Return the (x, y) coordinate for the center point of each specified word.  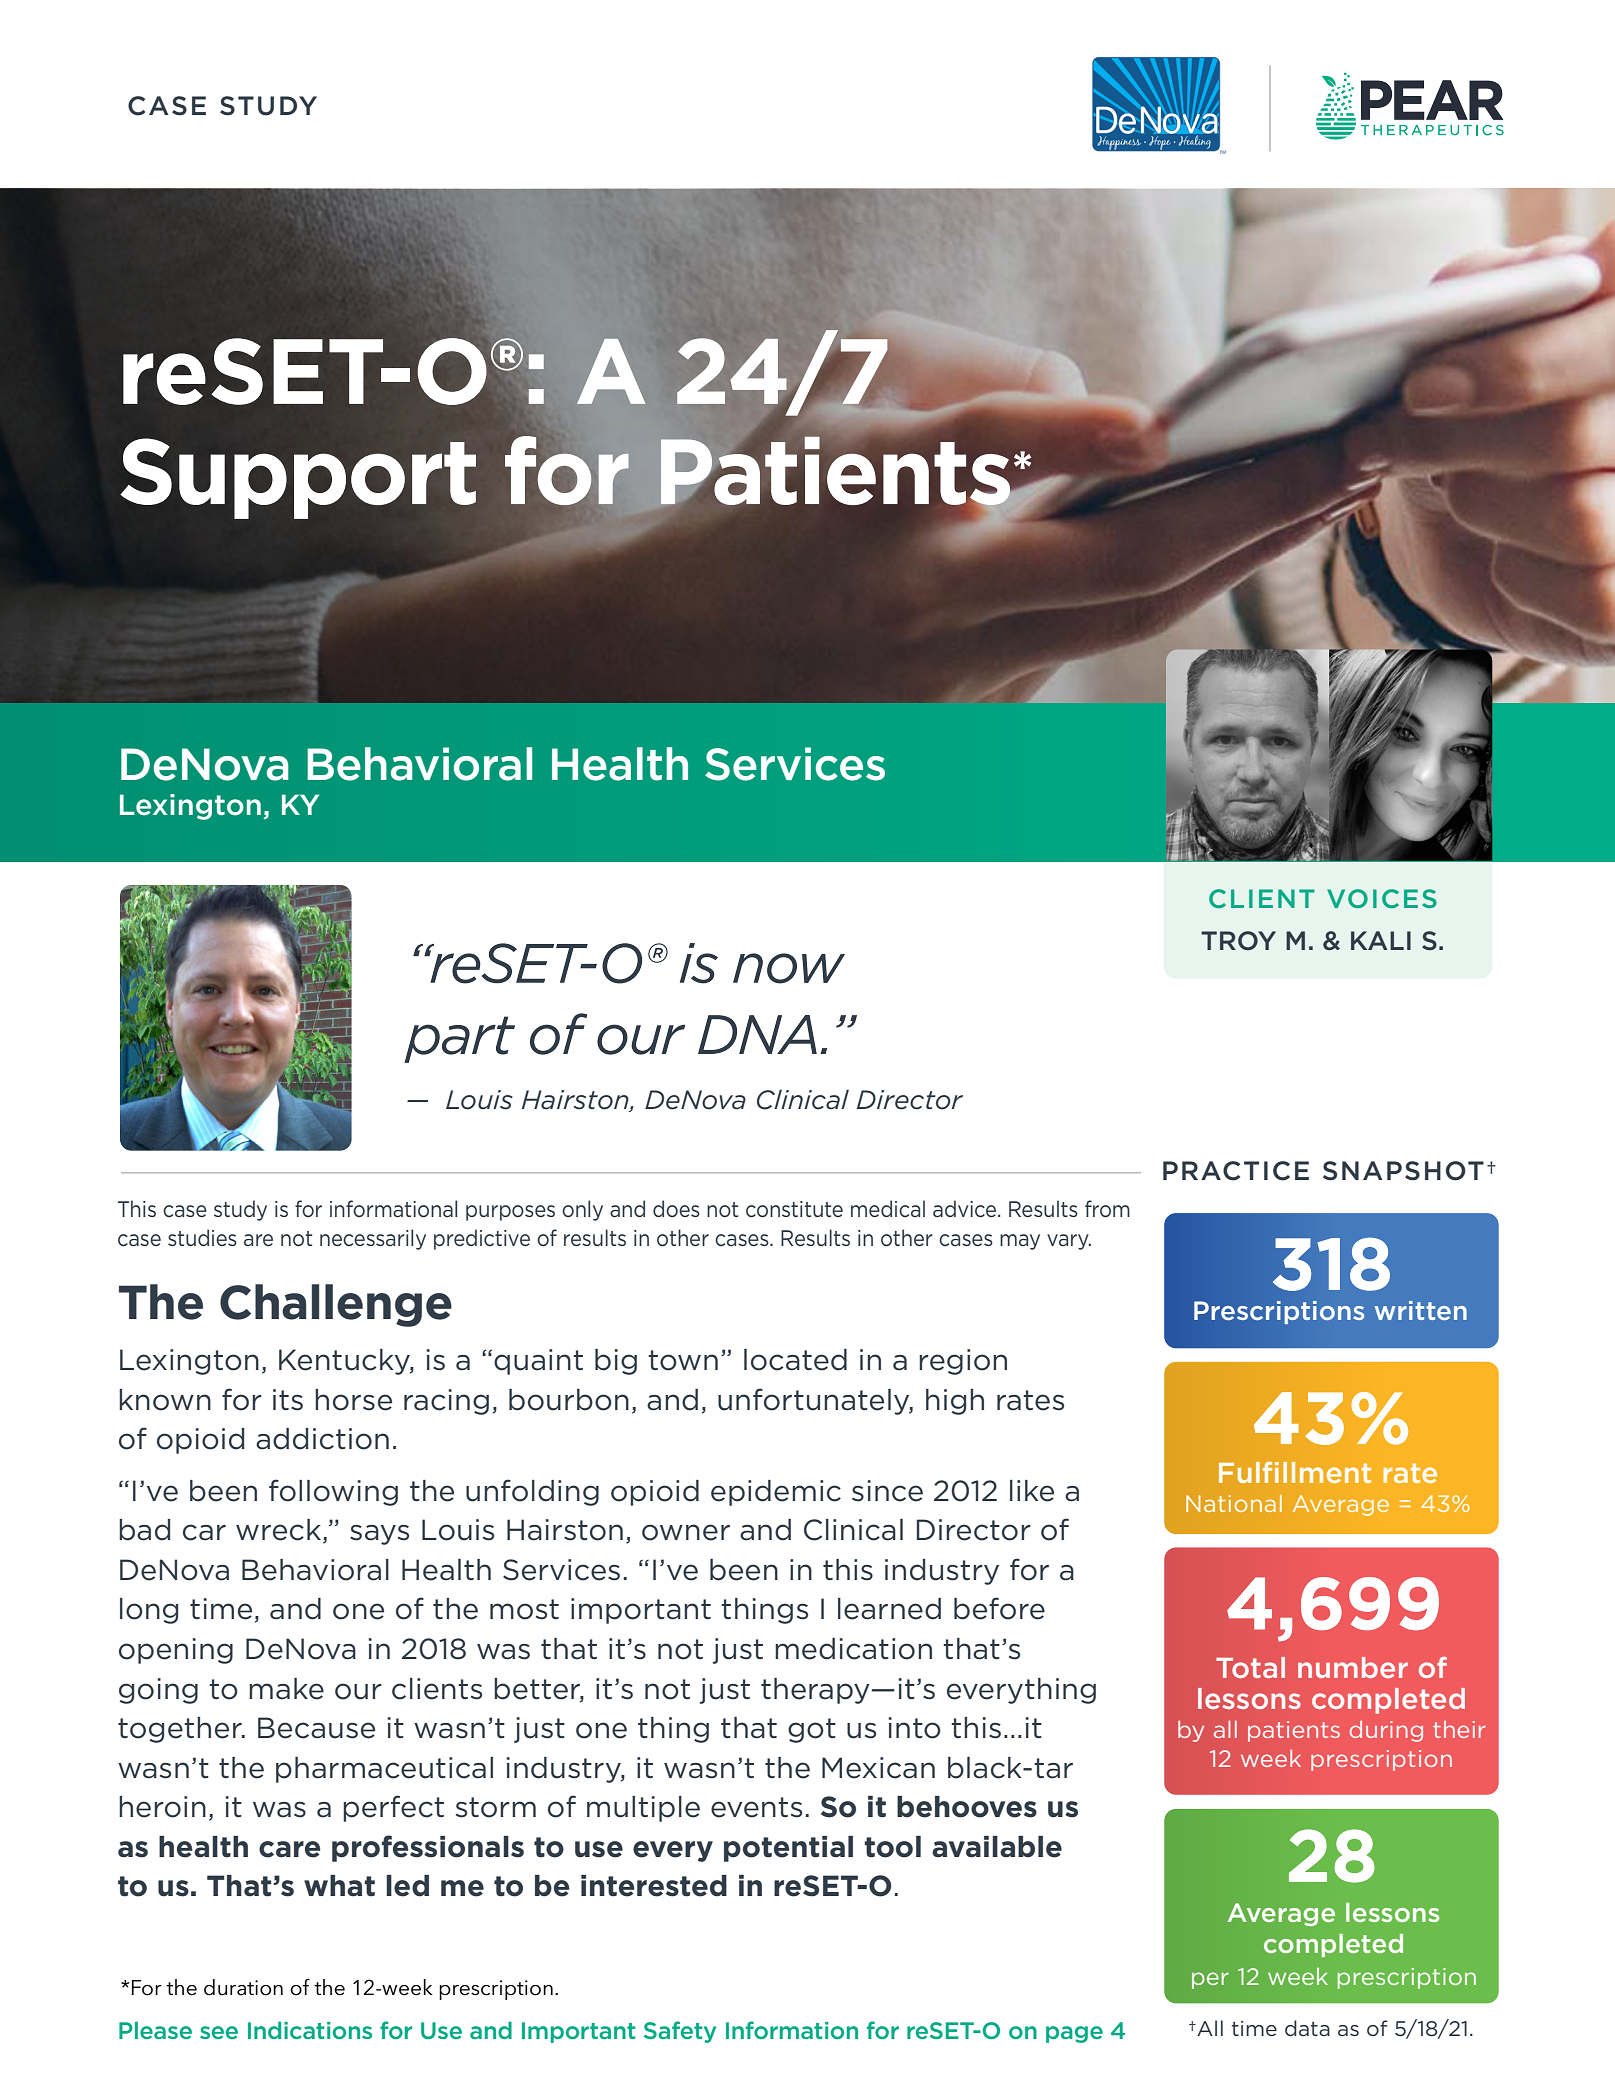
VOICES (1382, 898)
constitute (794, 1209)
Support (298, 478)
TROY (1238, 941)
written (1421, 1310)
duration (243, 1987)
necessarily (373, 1239)
